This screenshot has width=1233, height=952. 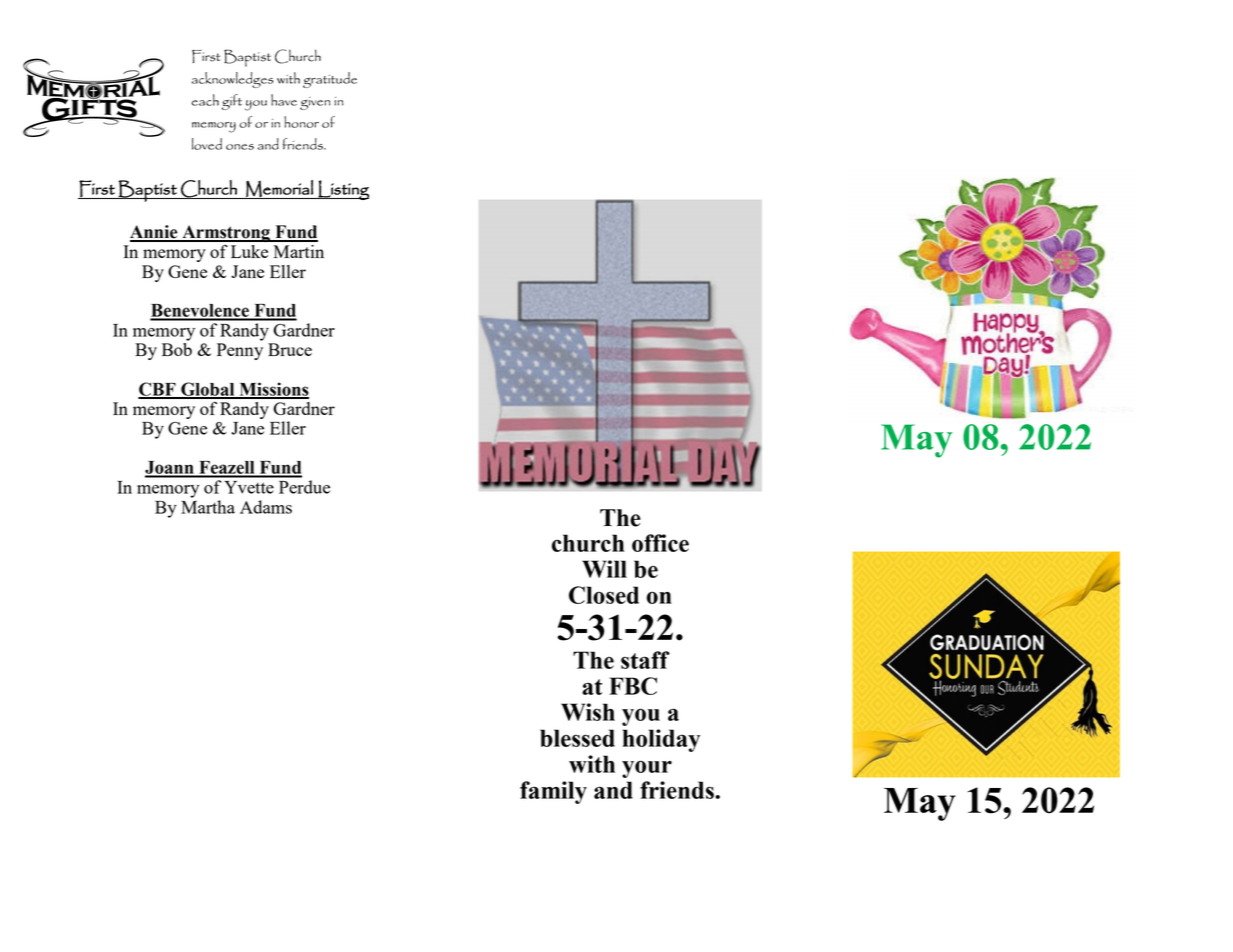 What do you see at coordinates (604, 569) in the screenshot?
I see `Will` at bounding box center [604, 569].
